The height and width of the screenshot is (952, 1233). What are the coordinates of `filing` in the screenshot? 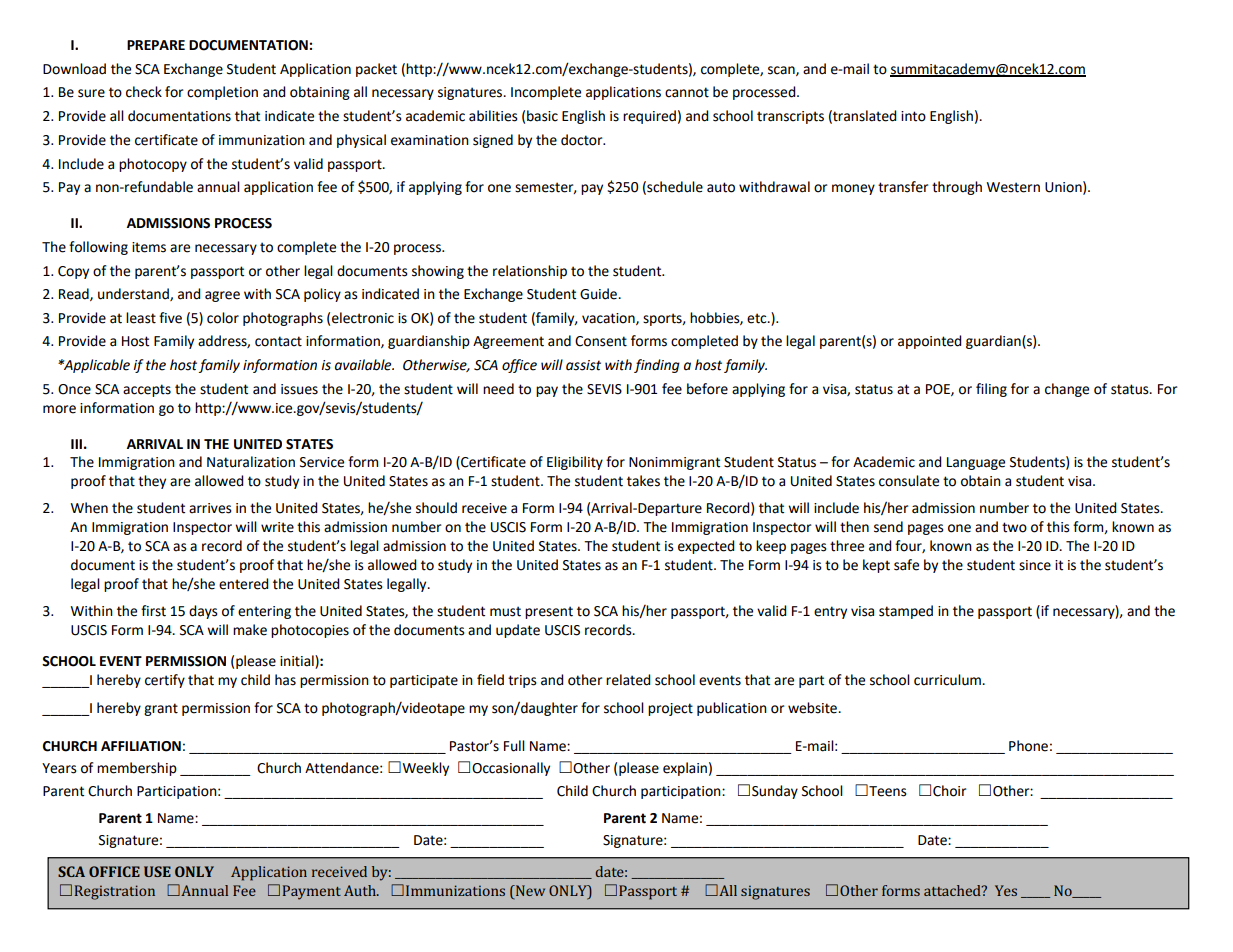 It's located at (991, 390).
